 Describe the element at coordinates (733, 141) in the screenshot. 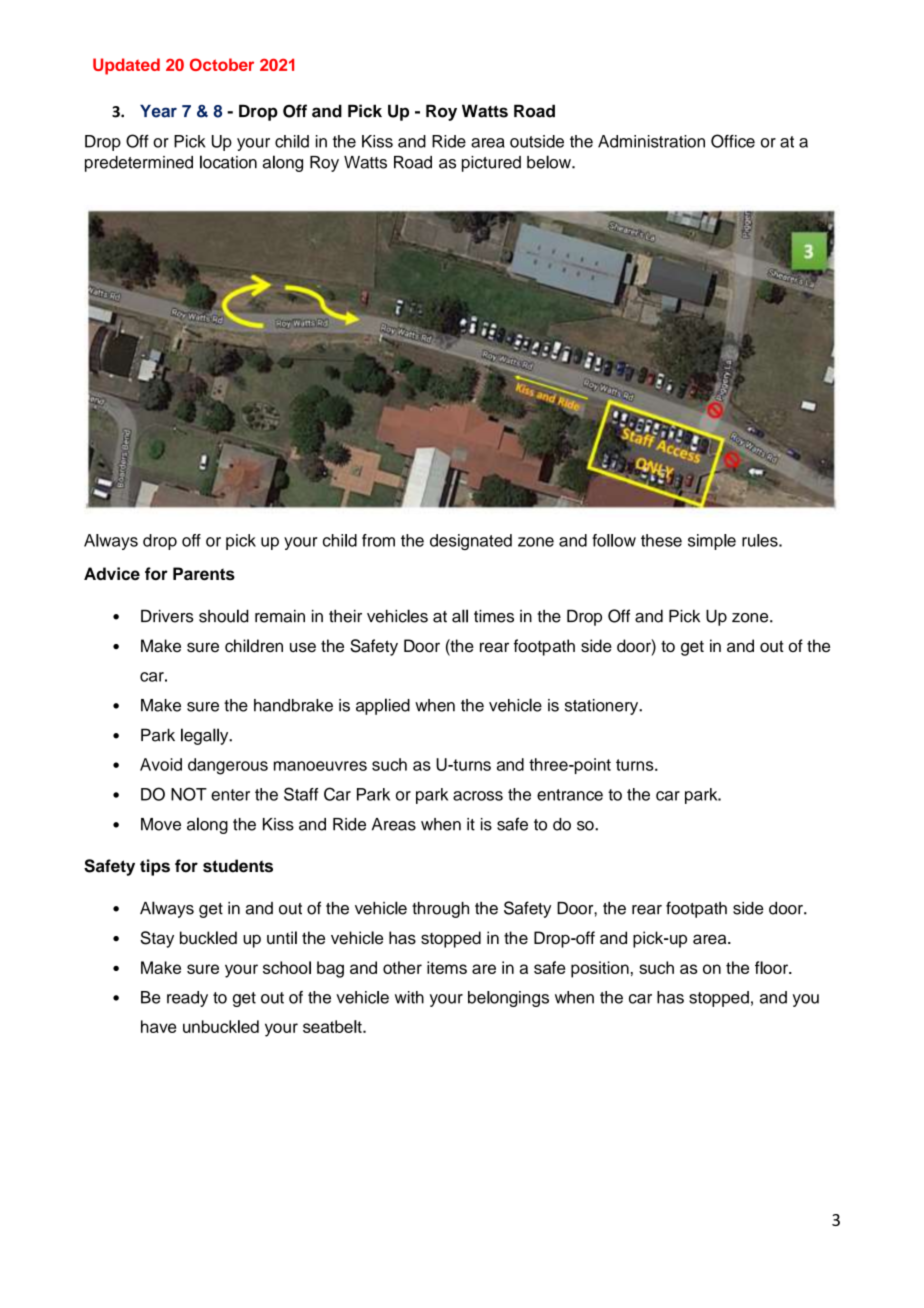

I see `Office` at that location.
